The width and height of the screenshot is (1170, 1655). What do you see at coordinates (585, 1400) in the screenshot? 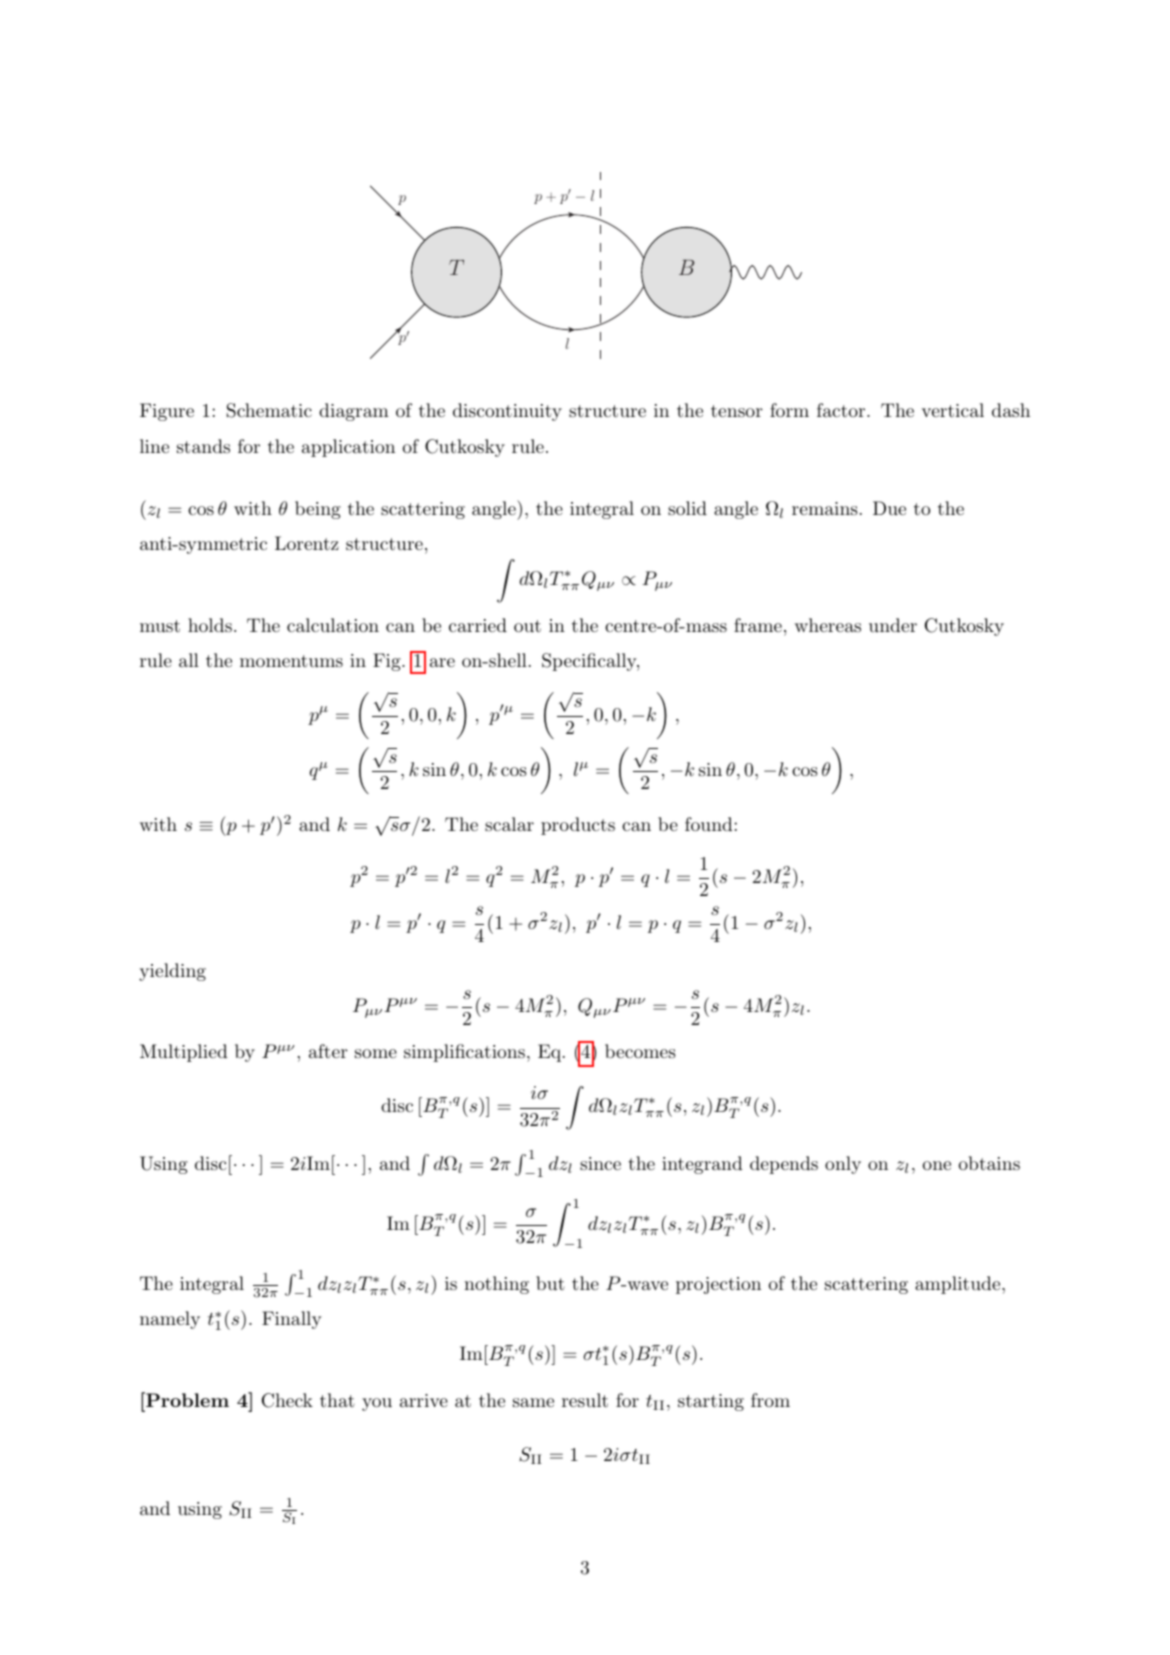
I see `result` at bounding box center [585, 1400].
